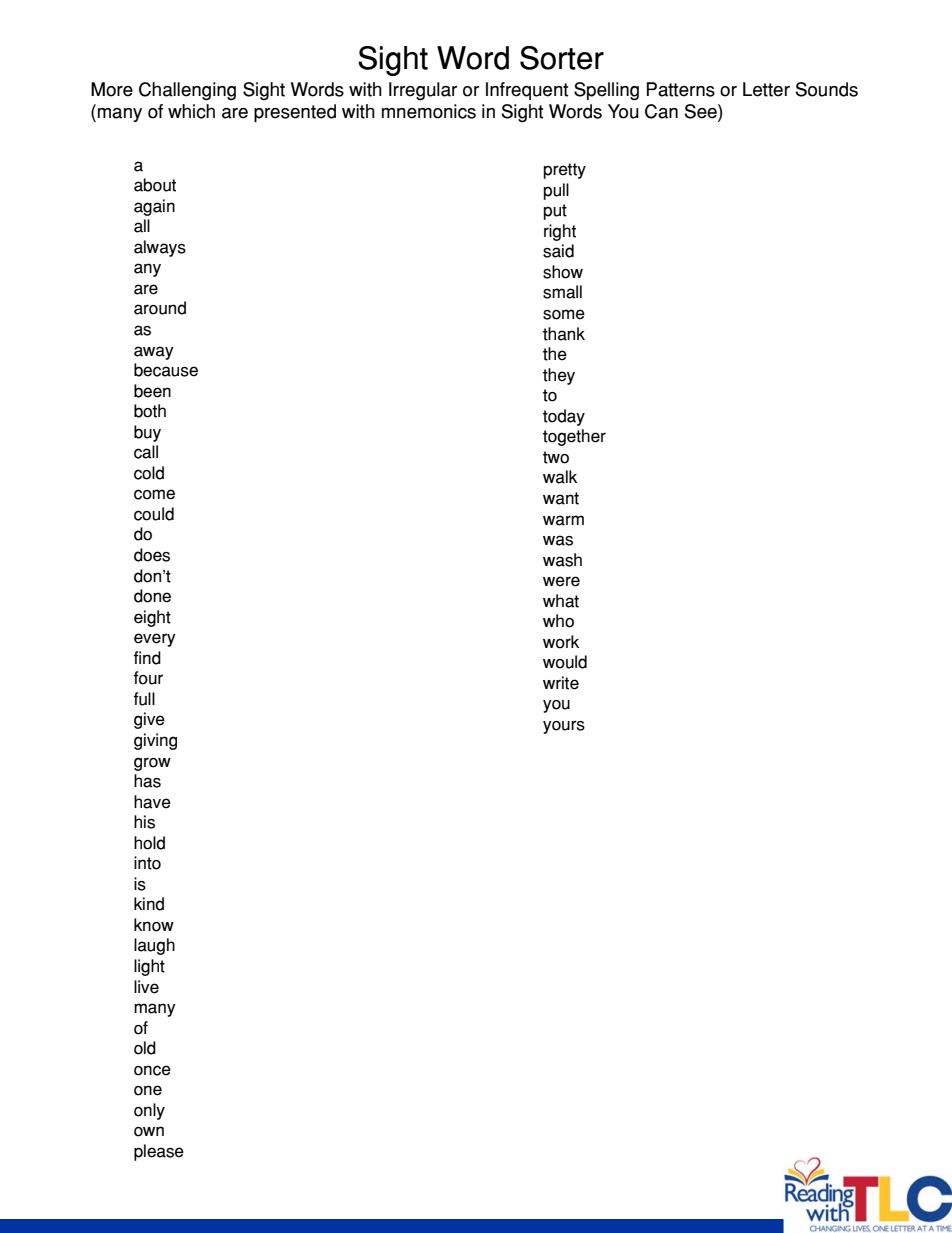 Image resolution: width=952 pixels, height=1233 pixels. What do you see at coordinates (187, 91) in the screenshot?
I see `Challenging` at bounding box center [187, 91].
